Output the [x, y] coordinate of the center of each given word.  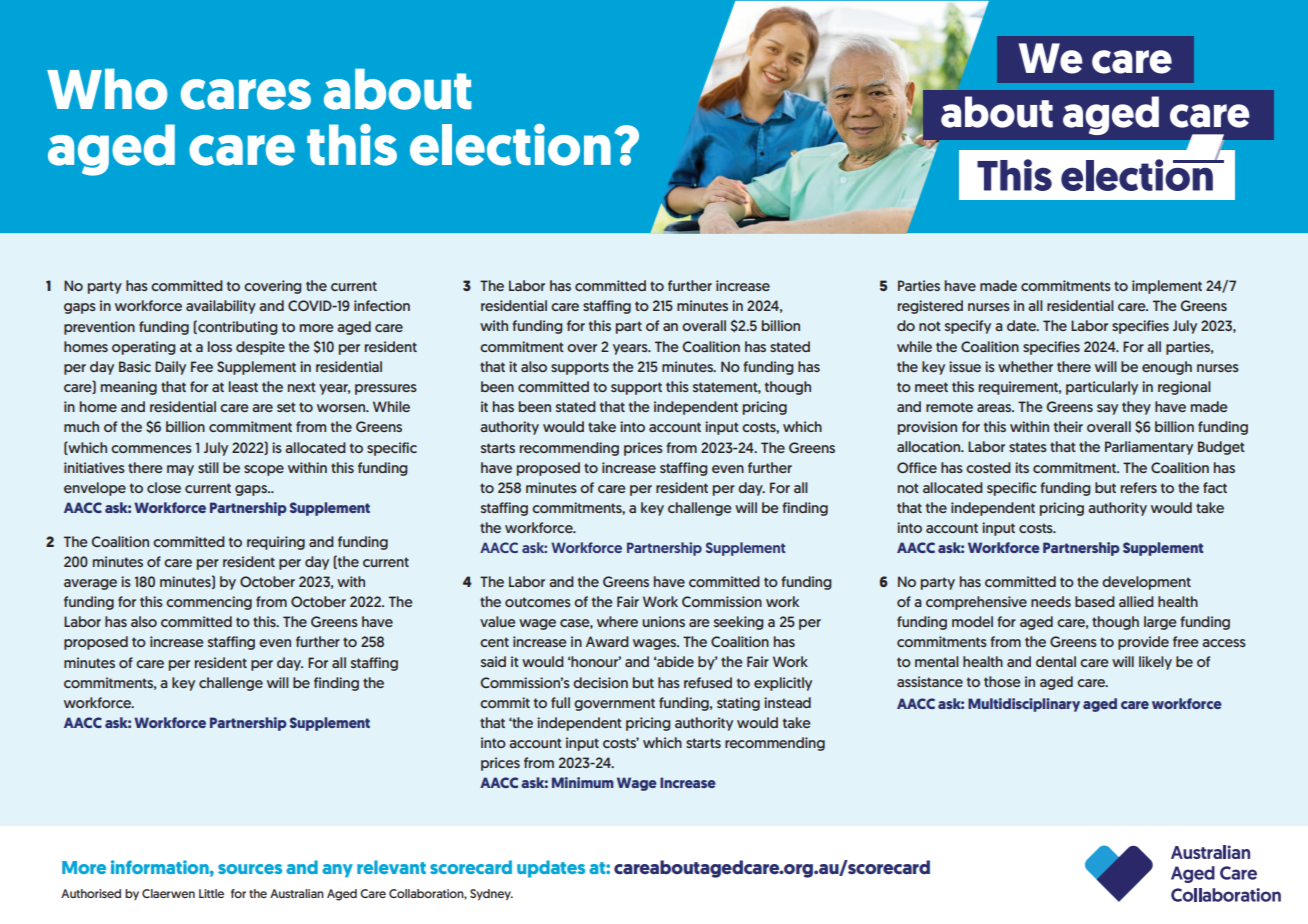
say [1107, 409]
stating [738, 704]
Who [107, 89]
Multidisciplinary [1024, 705]
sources [250, 869]
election [510, 145]
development [1146, 583]
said [493, 661]
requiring [276, 543]
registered [930, 307]
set [286, 407]
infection [382, 305]
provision [927, 428]
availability [221, 307]
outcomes [538, 602]
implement [1167, 287]
